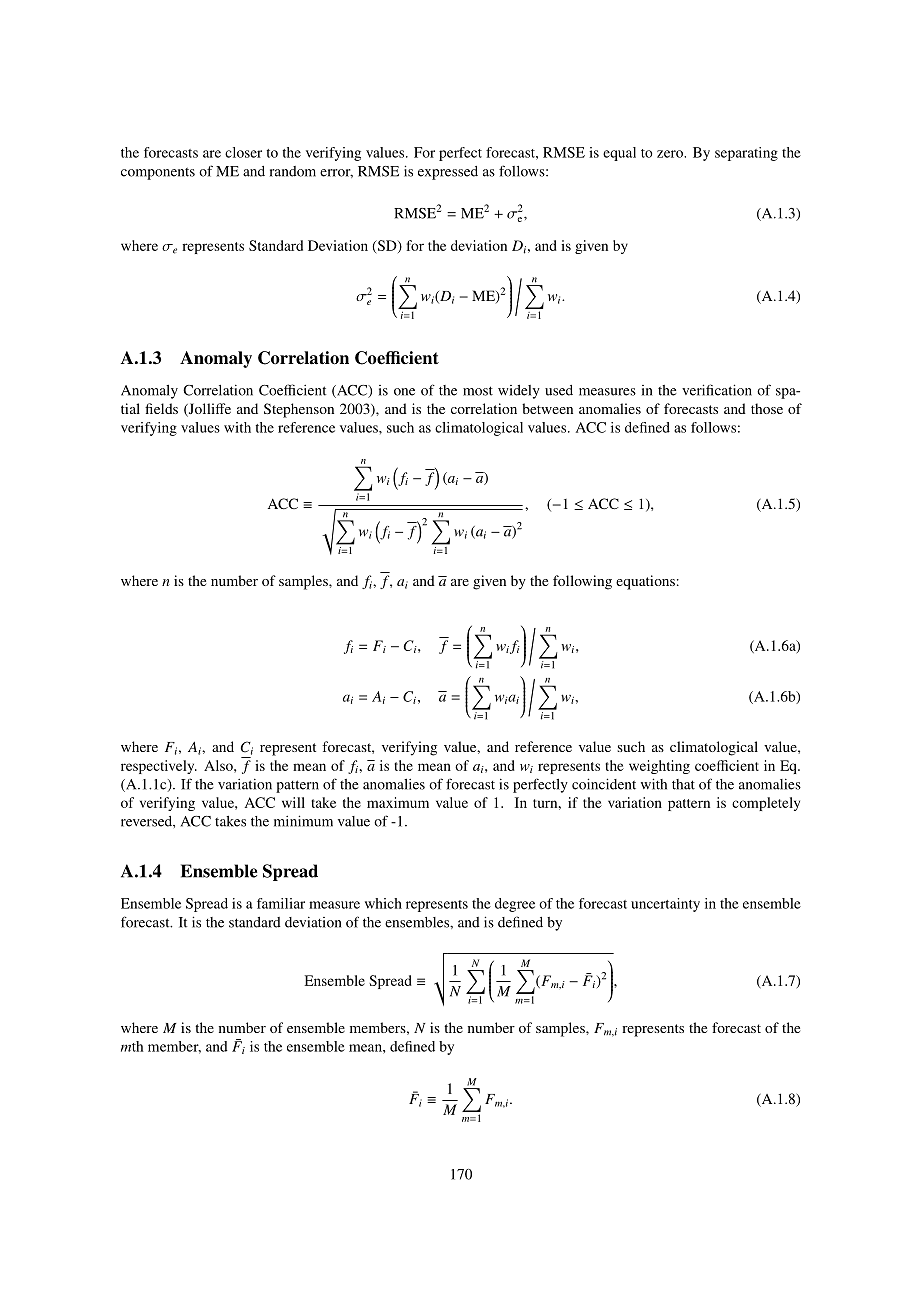  Describe the element at coordinates (159, 767) in the screenshot. I see `respectively` at that location.
